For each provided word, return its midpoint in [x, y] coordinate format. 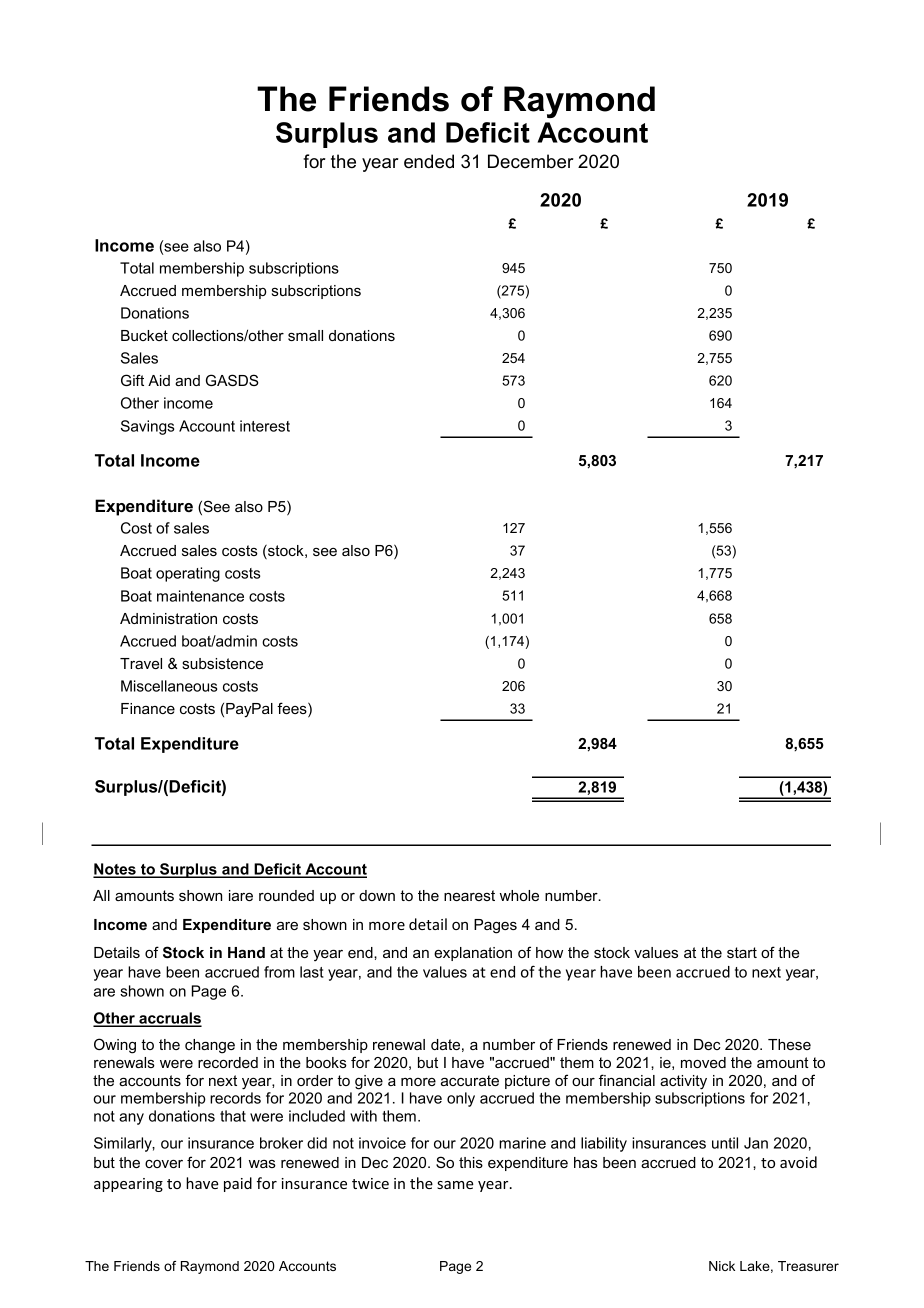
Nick [722, 1266]
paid [238, 1184]
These [789, 1044]
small [305, 335]
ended [429, 161]
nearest [469, 895]
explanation [473, 954]
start [742, 952]
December [531, 161]
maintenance [200, 596]
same [455, 1185]
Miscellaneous [169, 686]
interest [265, 426]
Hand [246, 952]
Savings [147, 427]
